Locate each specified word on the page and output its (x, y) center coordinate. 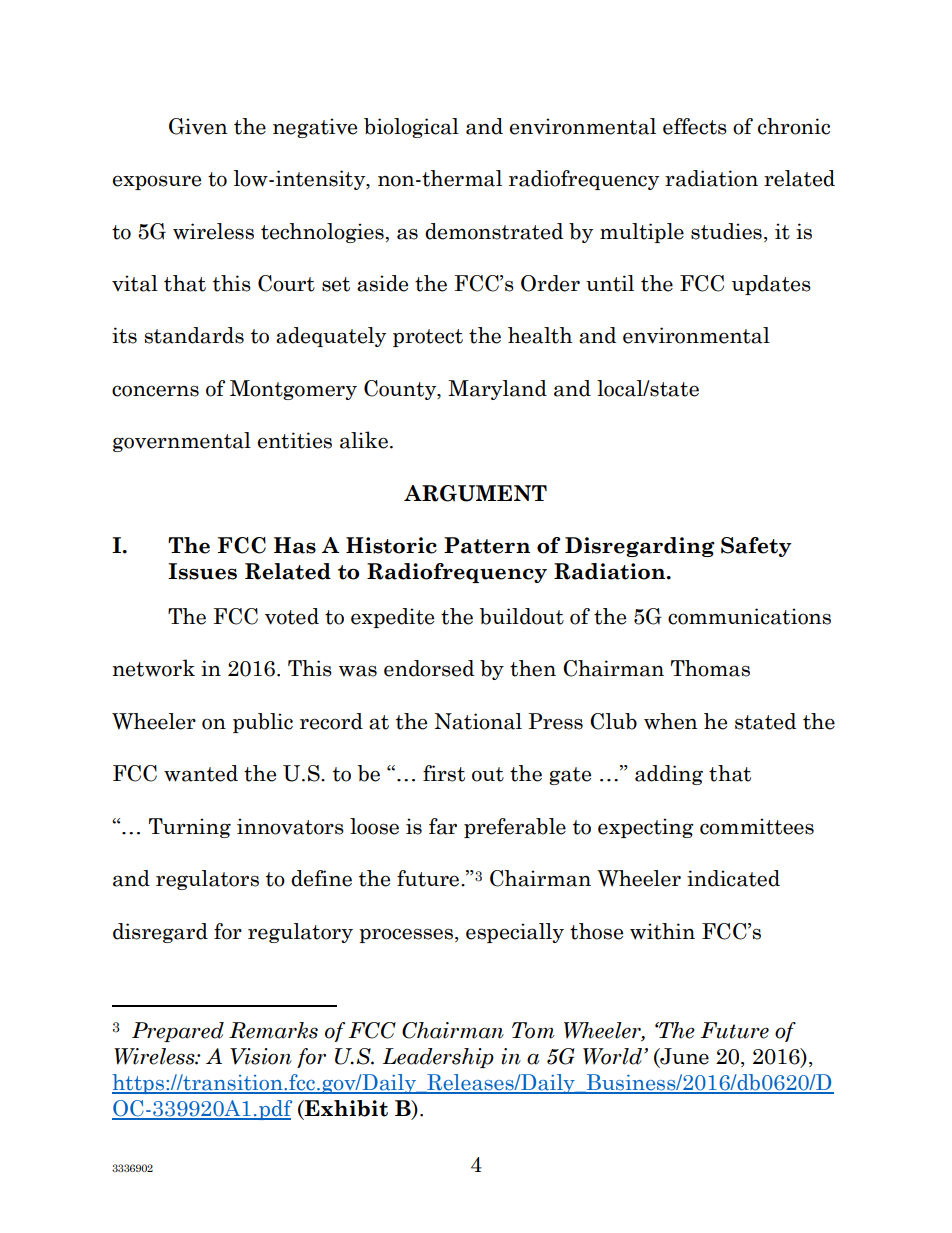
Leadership (438, 1058)
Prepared (178, 1032)
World (614, 1056)
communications (749, 616)
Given (198, 126)
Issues (202, 571)
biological (411, 128)
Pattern (487, 545)
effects (695, 126)
